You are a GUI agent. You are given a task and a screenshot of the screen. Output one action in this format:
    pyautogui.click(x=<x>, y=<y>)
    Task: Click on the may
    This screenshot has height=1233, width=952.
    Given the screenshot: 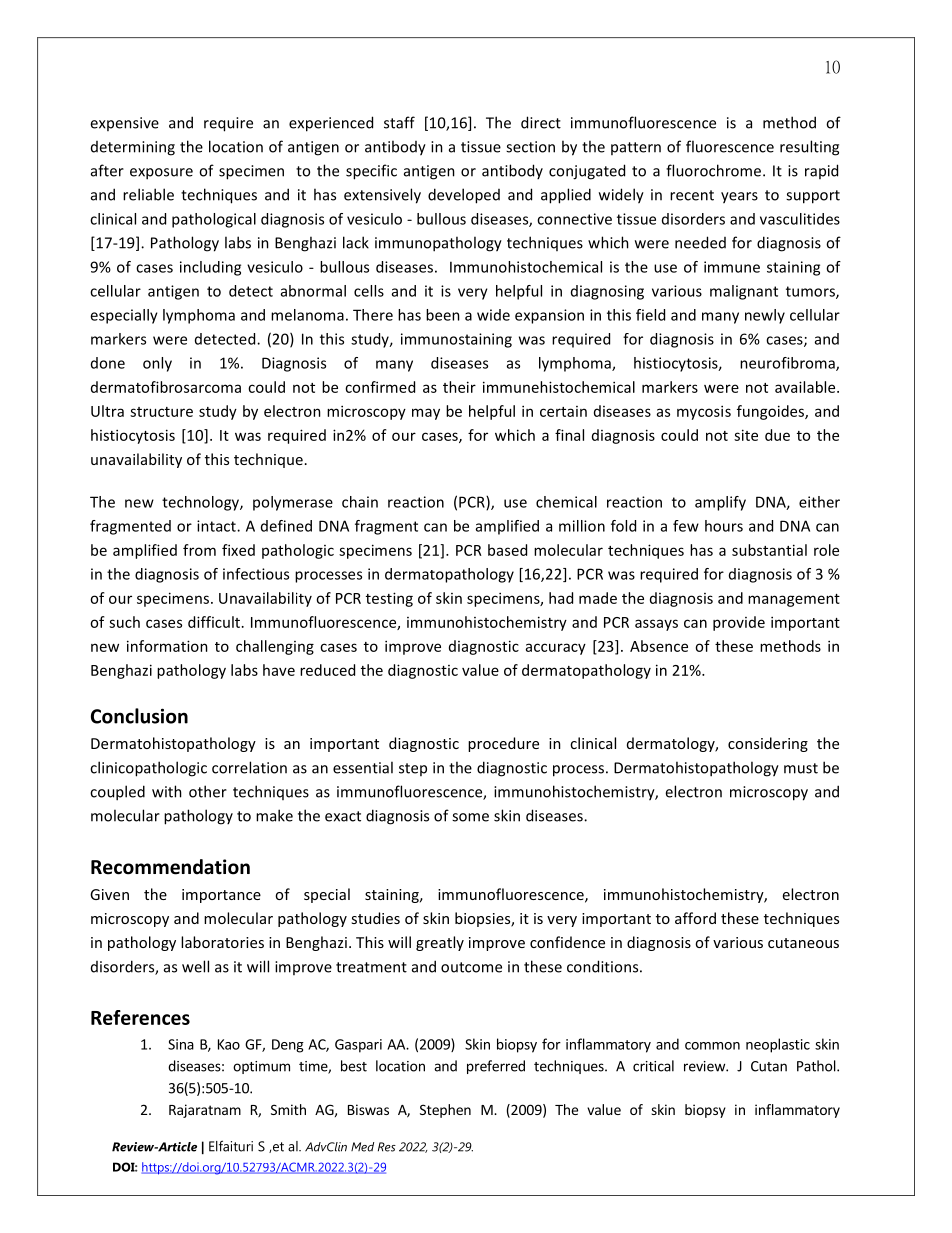 What is the action you would take?
    pyautogui.click(x=426, y=414)
